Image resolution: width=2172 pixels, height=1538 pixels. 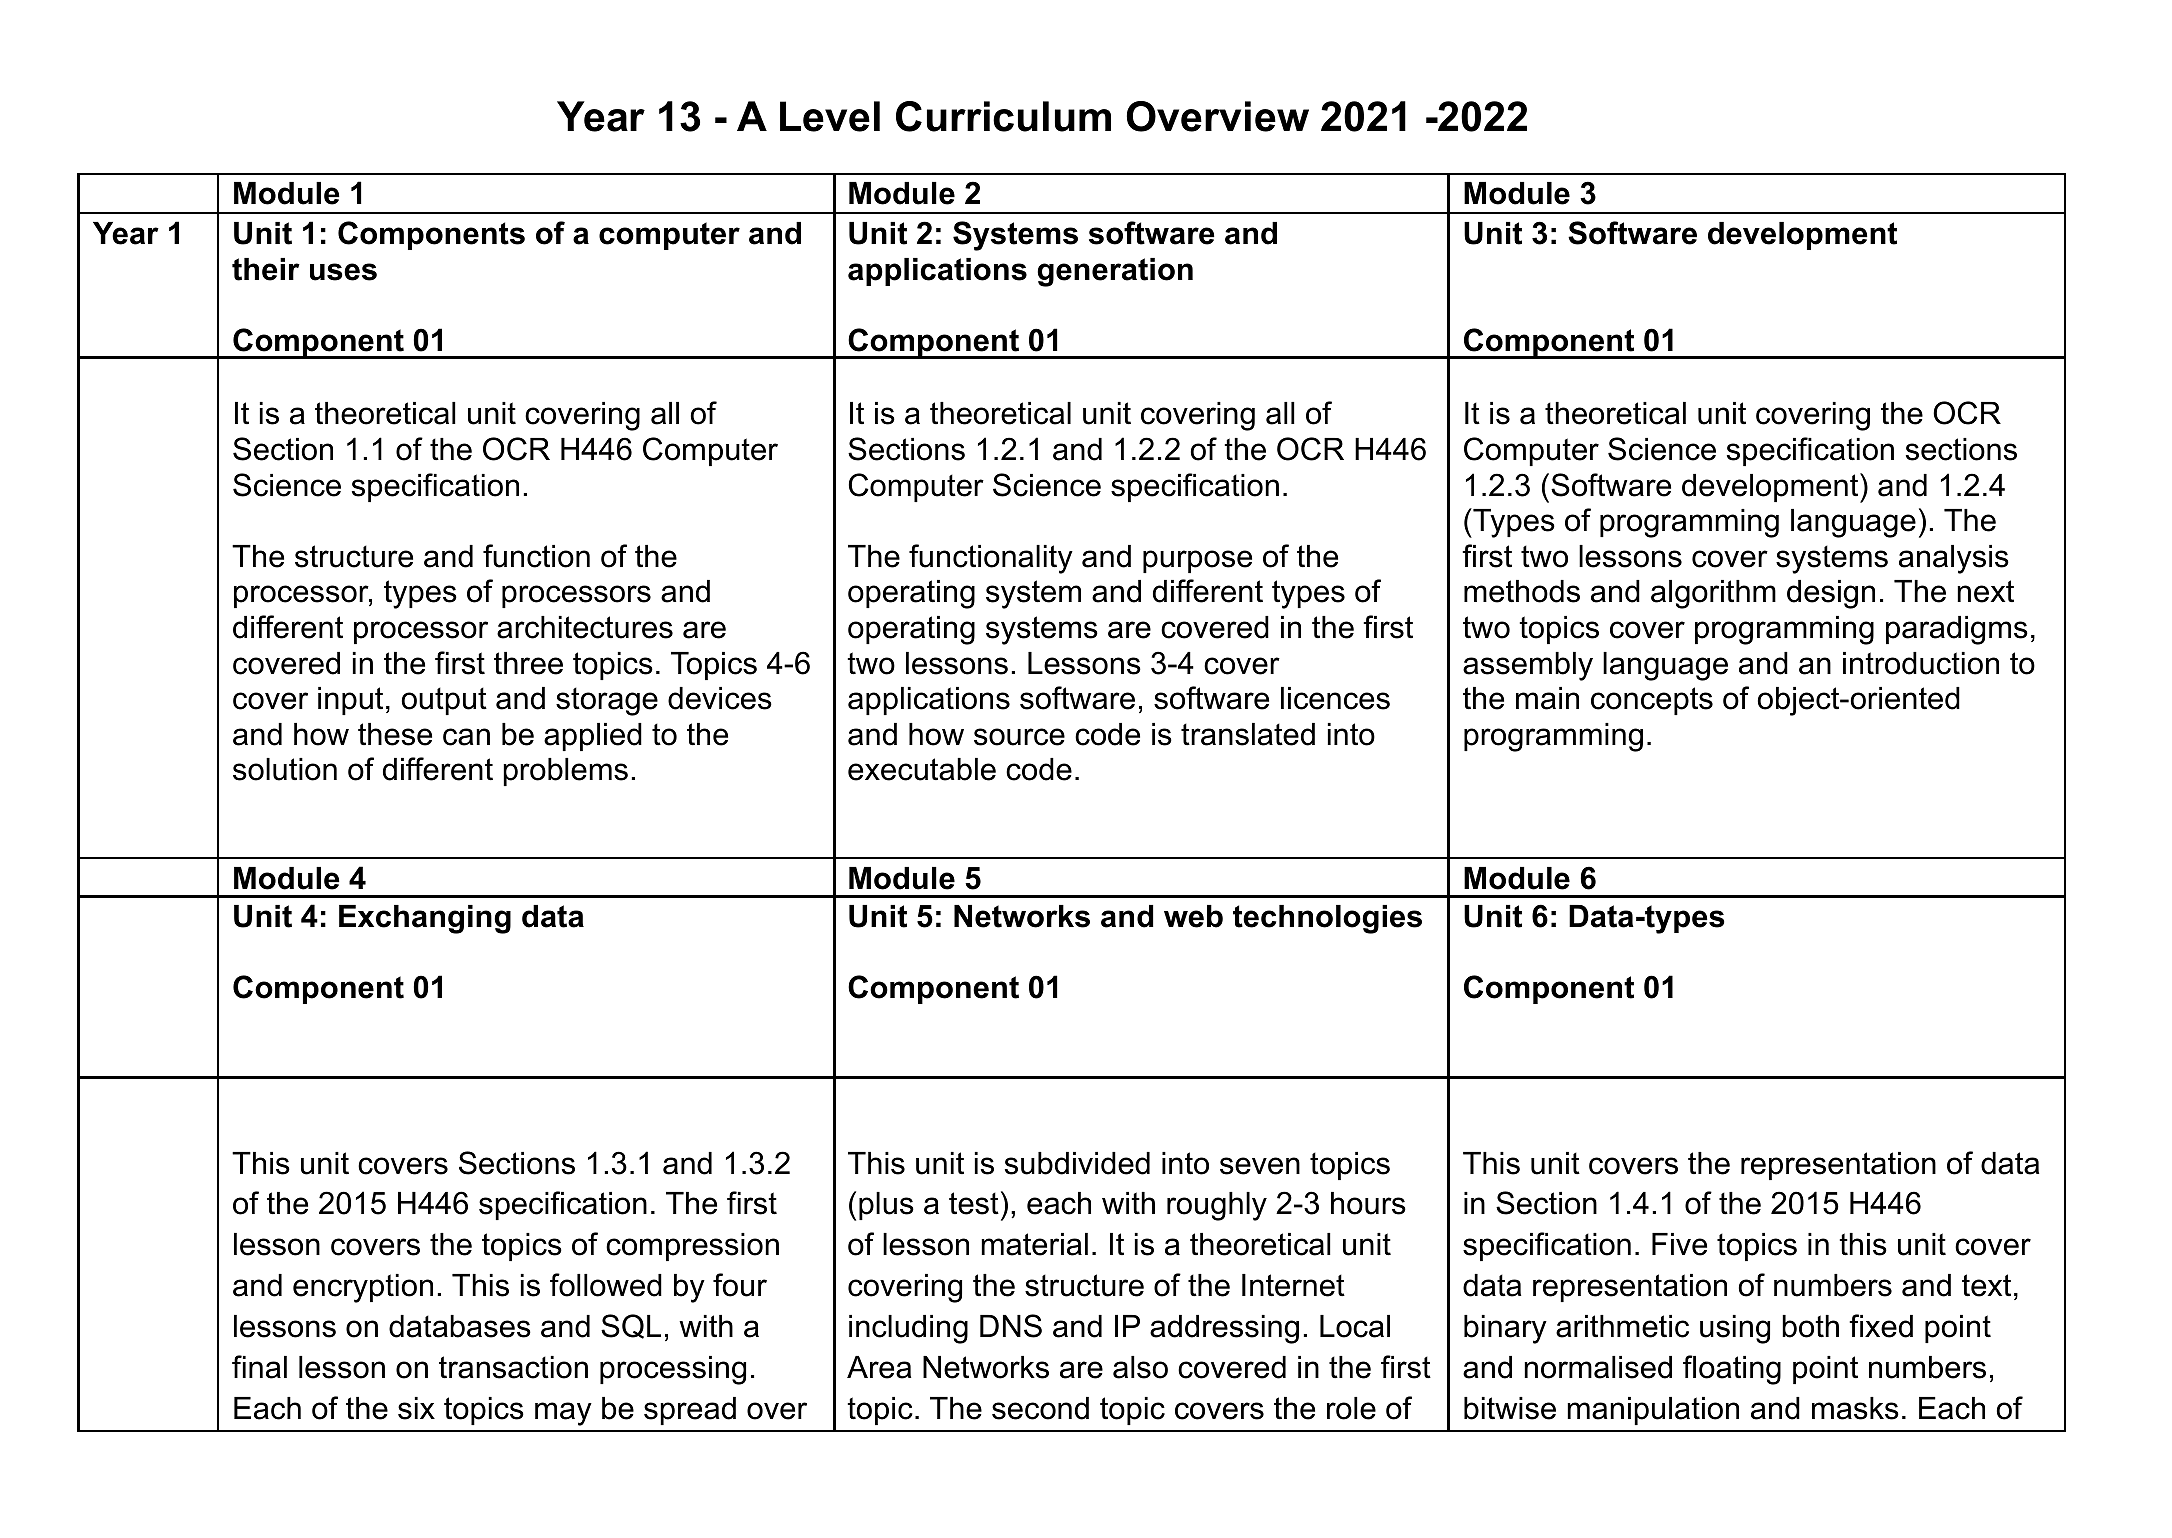 What do you see at coordinates (1003, 116) in the document?
I see `Curriculum` at bounding box center [1003, 116].
